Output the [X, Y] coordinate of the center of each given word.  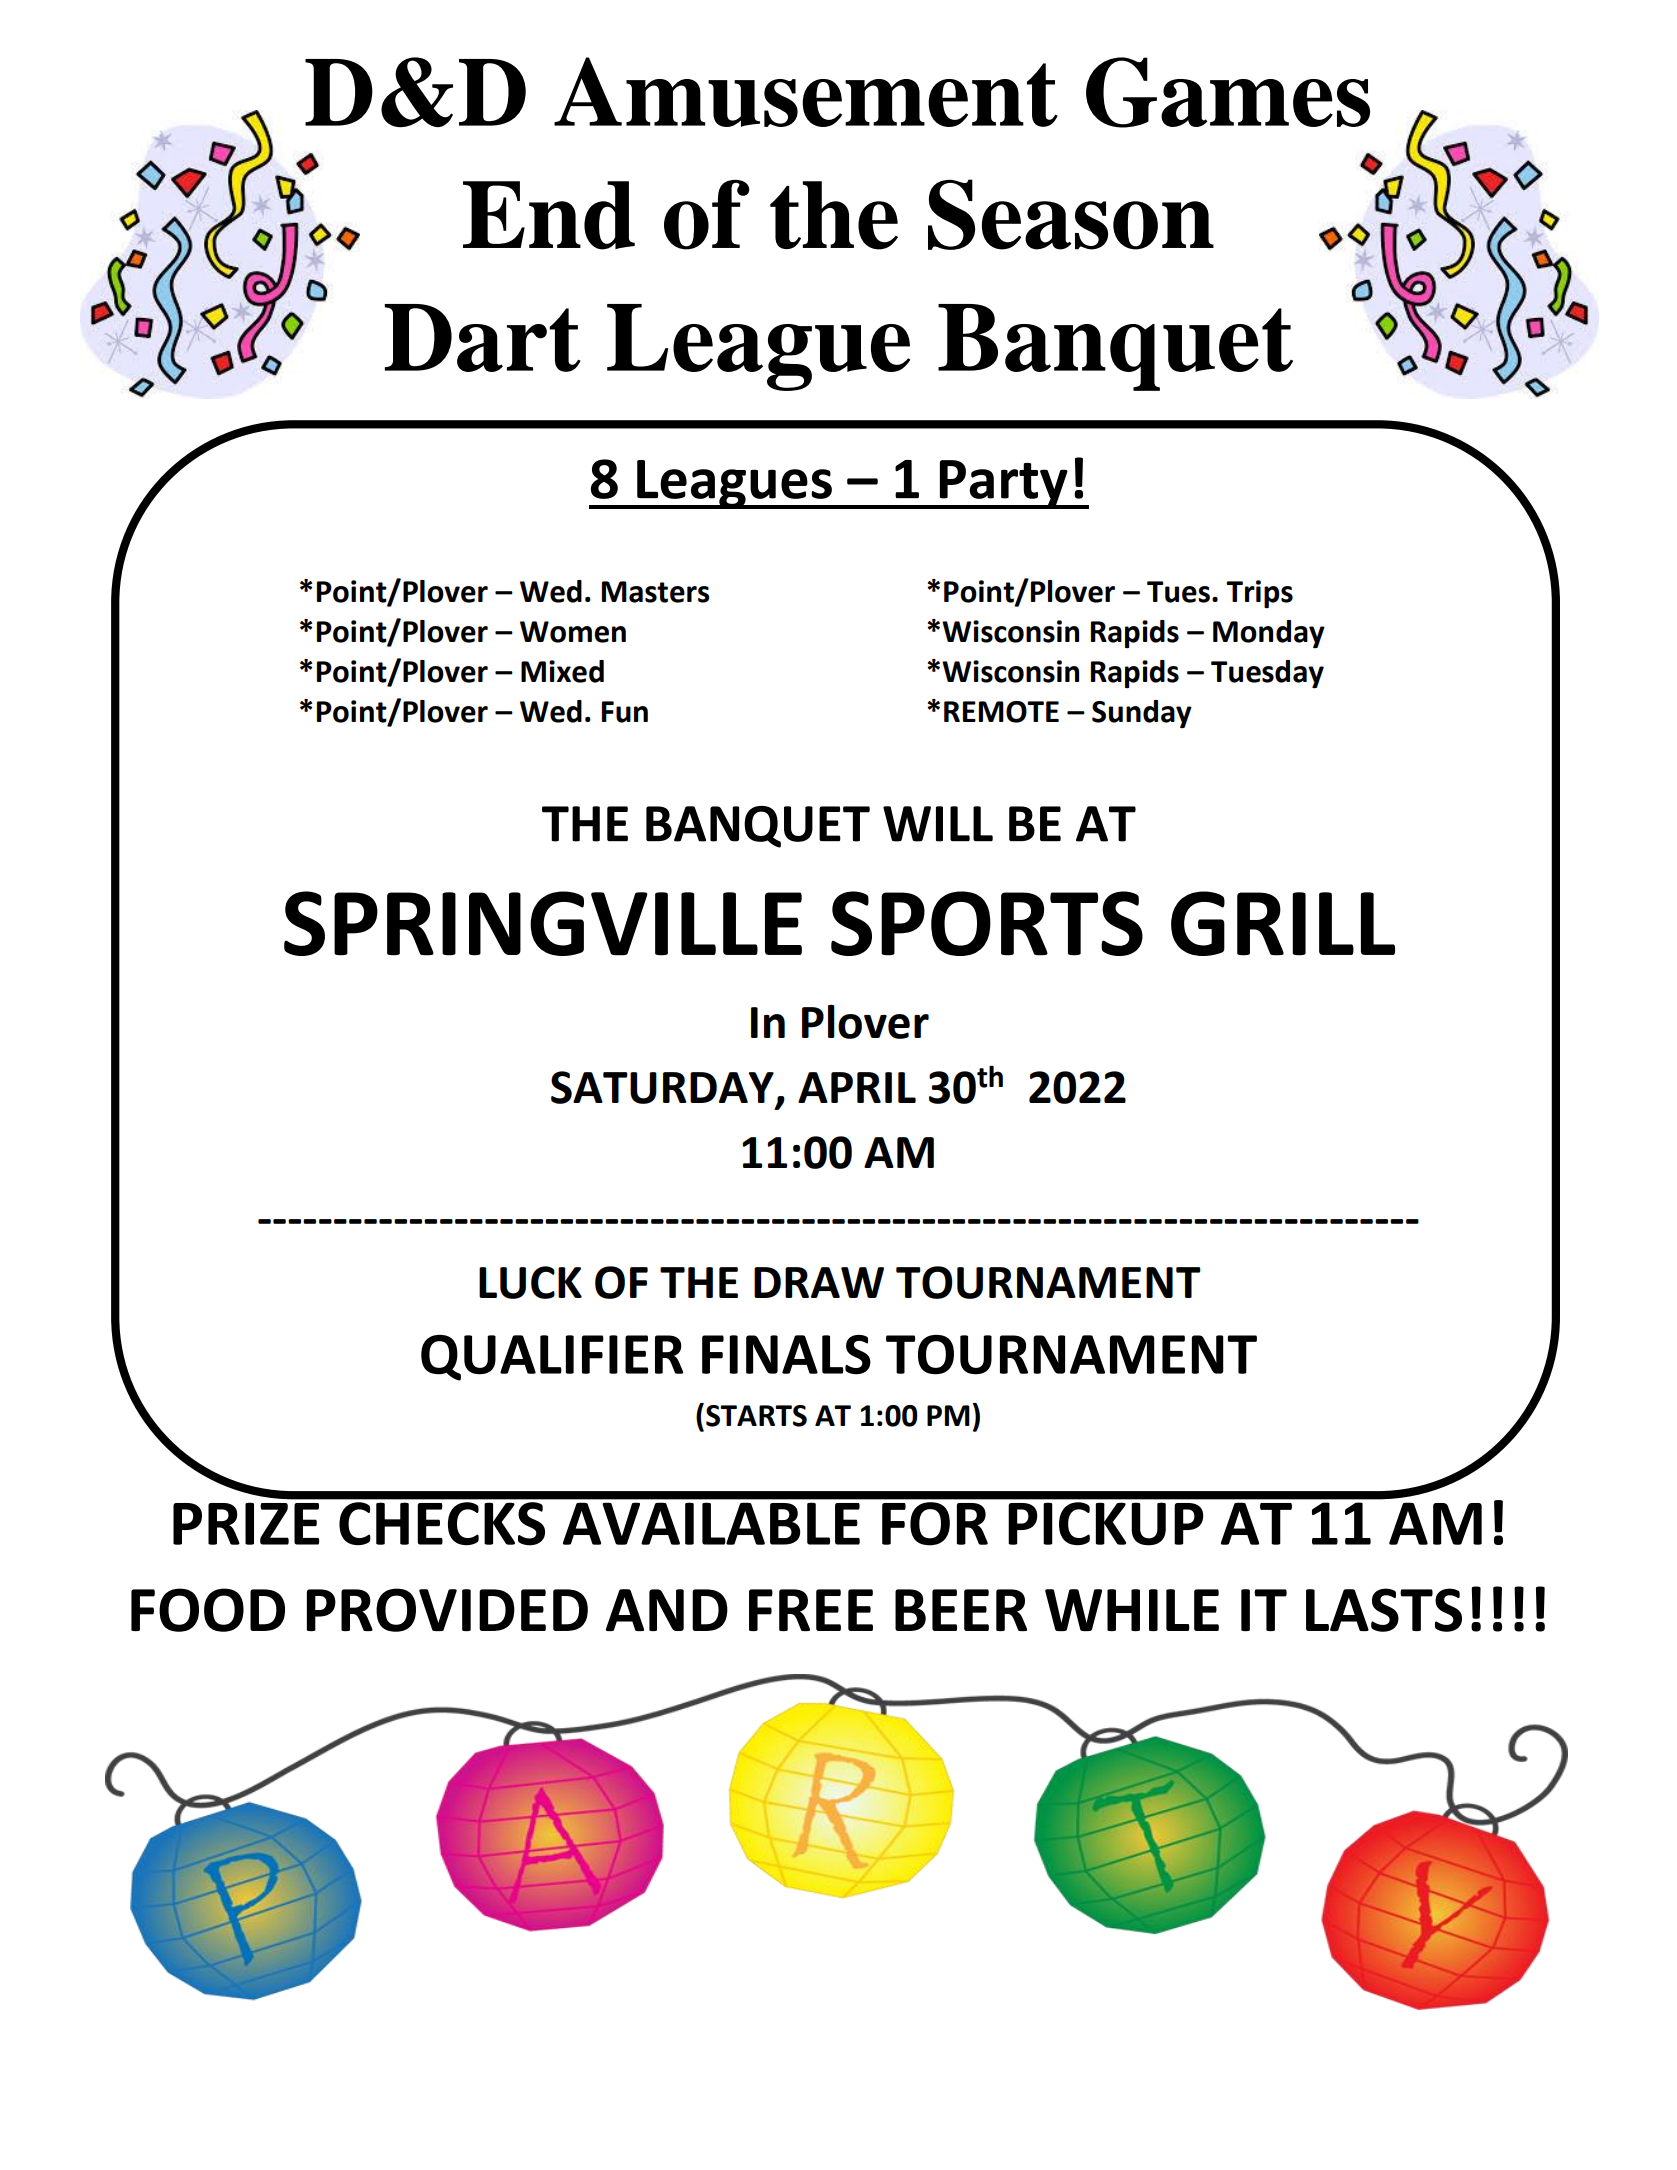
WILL [938, 824]
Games [1228, 92]
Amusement [806, 92]
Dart [483, 338]
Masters [656, 592]
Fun [625, 712]
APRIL [857, 1087]
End [549, 215]
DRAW [819, 1282]
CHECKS [442, 1523]
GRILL [1283, 923]
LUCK [530, 1282]
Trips [1259, 594]
